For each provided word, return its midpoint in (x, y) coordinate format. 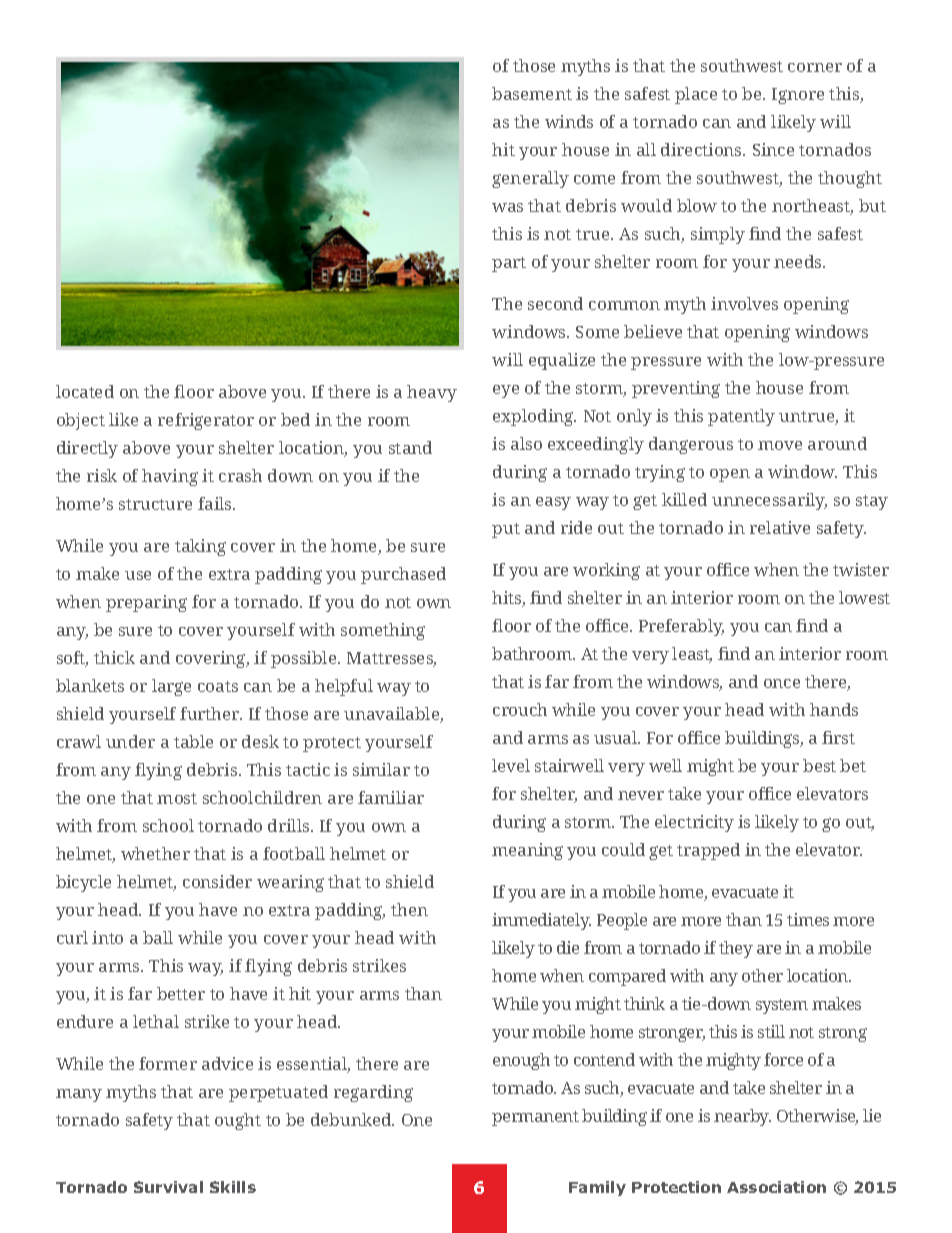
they (736, 949)
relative (780, 527)
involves (744, 303)
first (838, 737)
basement (532, 93)
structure (155, 504)
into (107, 937)
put (506, 530)
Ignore (798, 96)
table (193, 741)
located (85, 391)
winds (569, 121)
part (509, 264)
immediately (541, 921)
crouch (520, 709)
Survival (168, 1187)
